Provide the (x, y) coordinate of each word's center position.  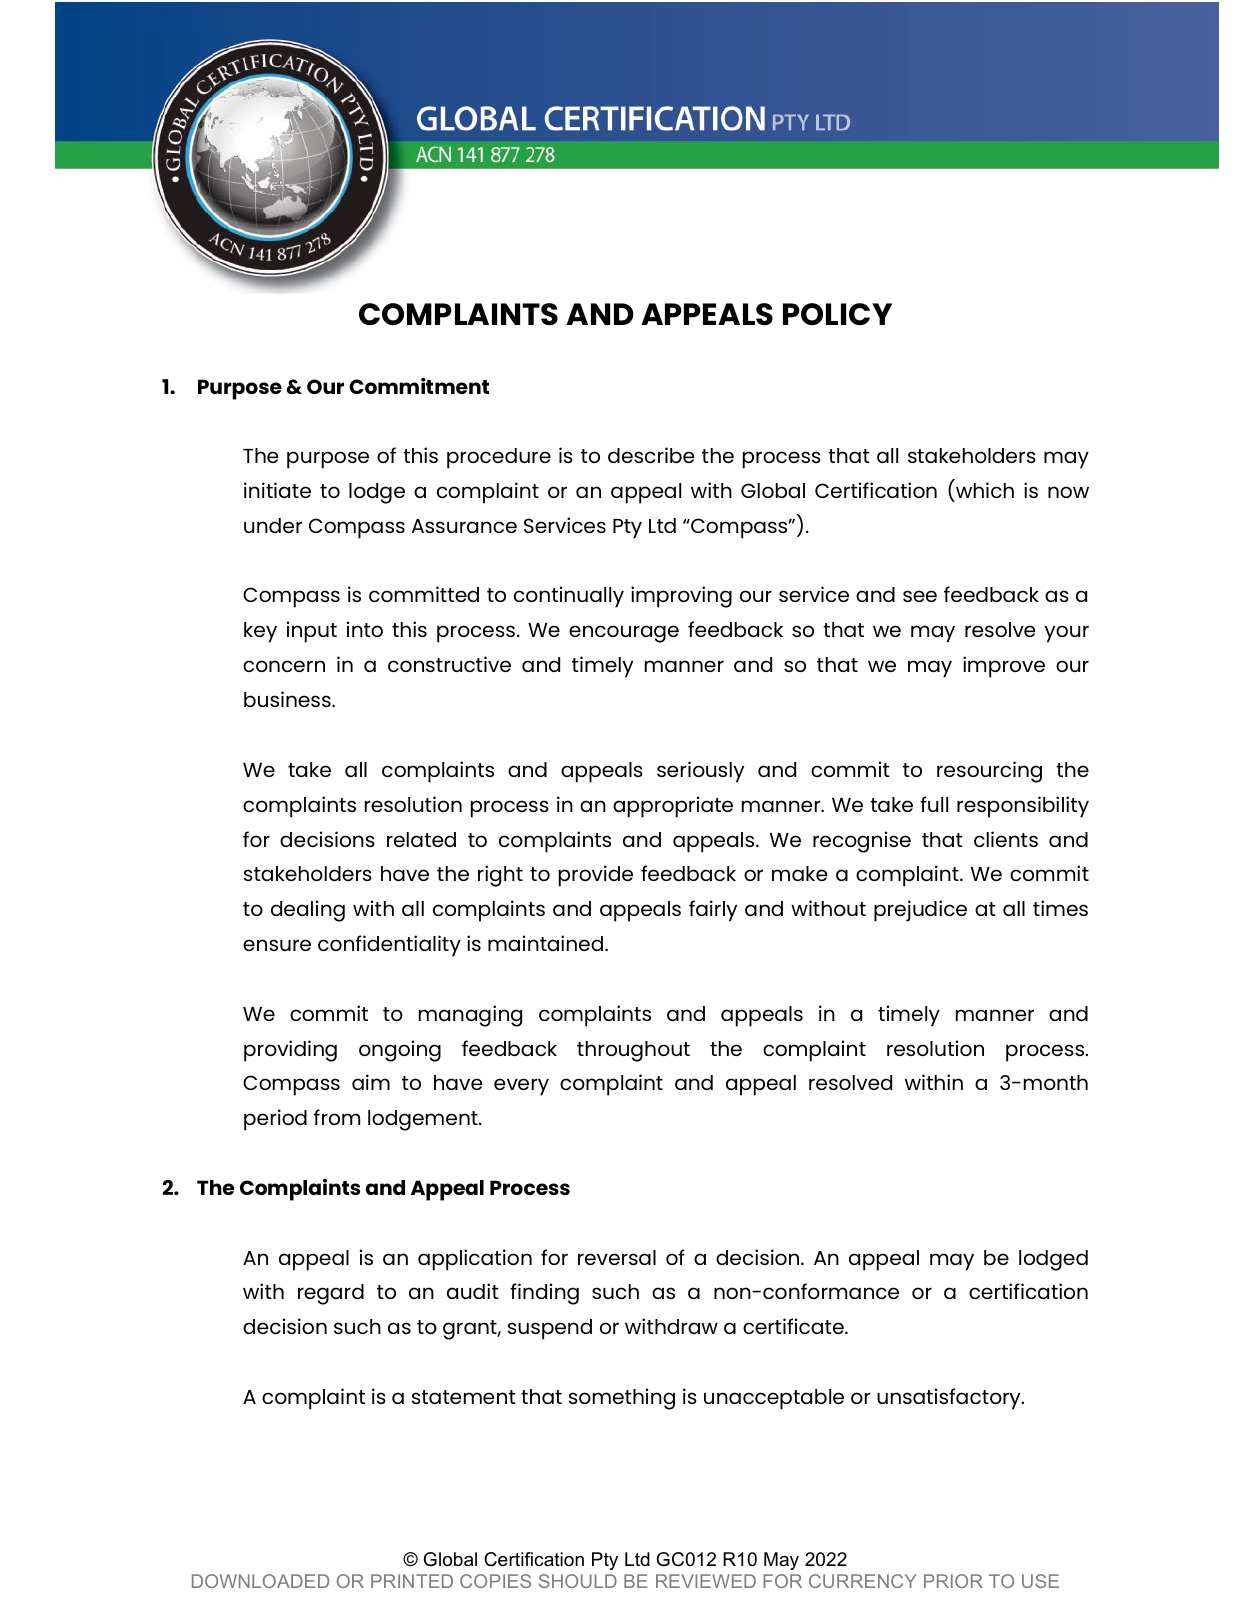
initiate (277, 490)
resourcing (989, 772)
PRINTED (412, 1581)
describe (651, 455)
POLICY (837, 314)
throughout (633, 1051)
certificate (794, 1326)
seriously (700, 772)
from (337, 1117)
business (288, 699)
